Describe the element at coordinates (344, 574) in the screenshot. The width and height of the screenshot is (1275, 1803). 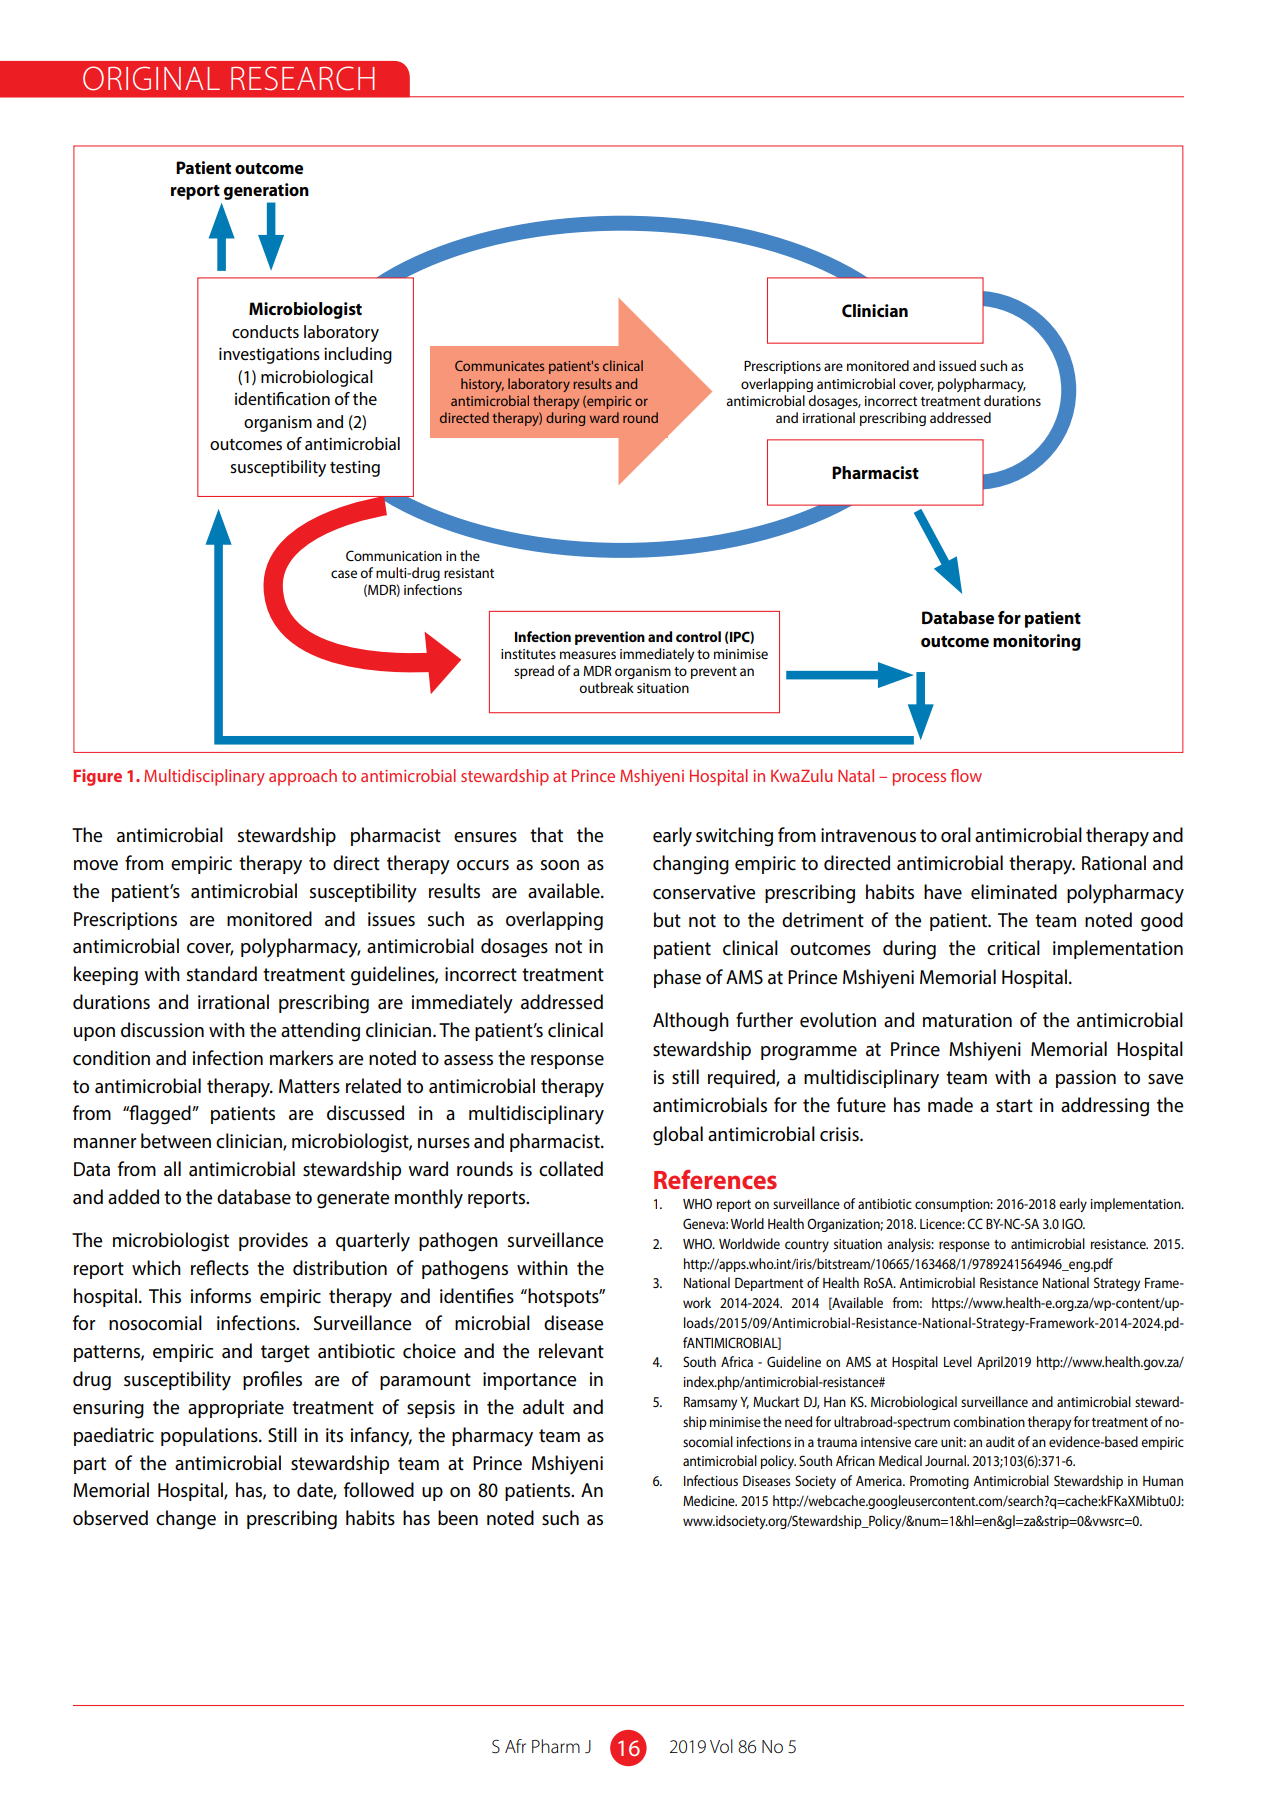
I see `case` at that location.
